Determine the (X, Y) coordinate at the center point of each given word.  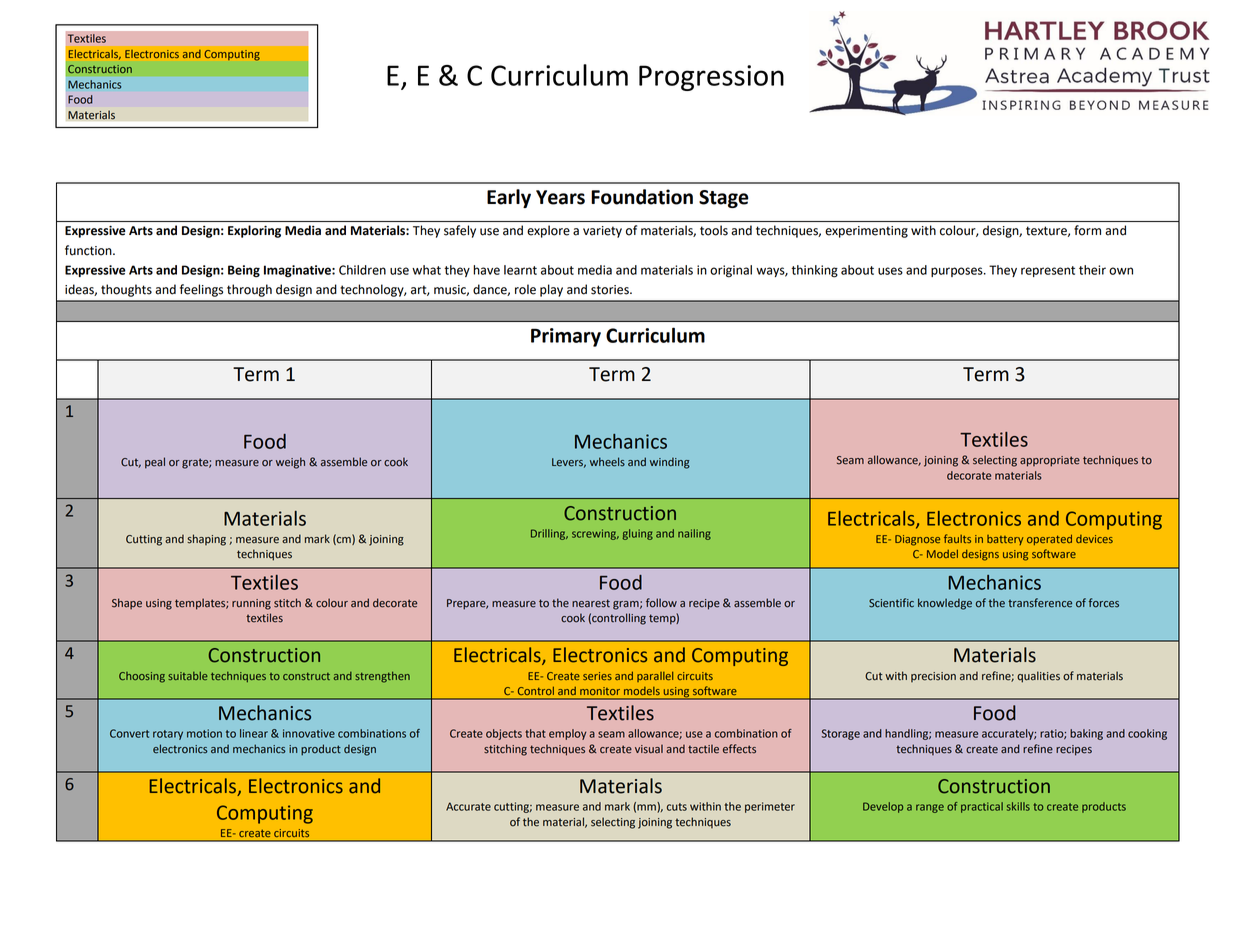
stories (611, 290)
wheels (607, 462)
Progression (711, 78)
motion (204, 733)
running (251, 604)
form (1087, 230)
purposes (958, 272)
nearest (591, 603)
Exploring (254, 231)
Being (244, 271)
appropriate (1050, 461)
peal (155, 463)
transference (1040, 603)
